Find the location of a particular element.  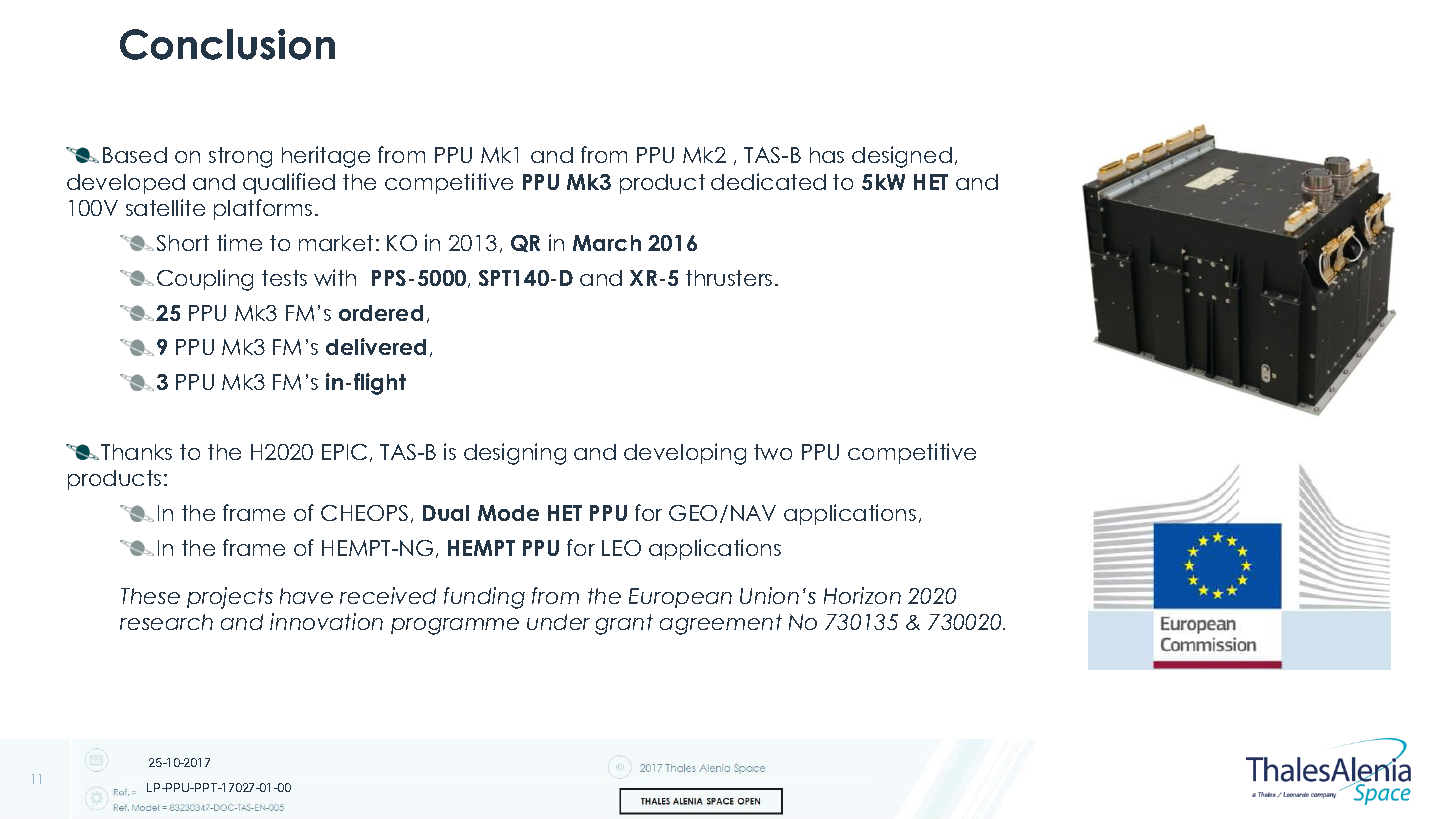

Thanks is located at coordinates (136, 452).
